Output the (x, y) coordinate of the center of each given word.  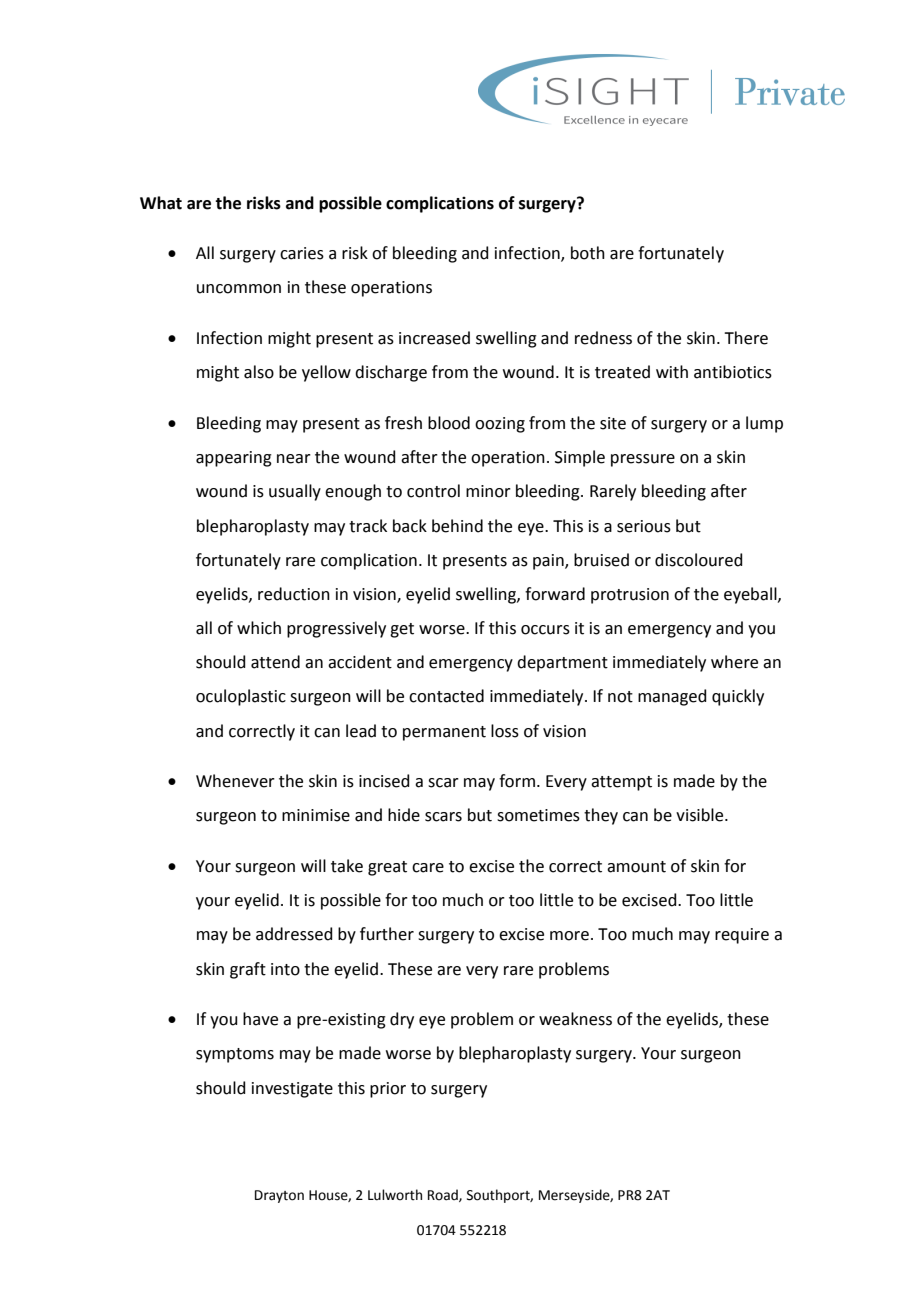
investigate (292, 1090)
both (588, 253)
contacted (446, 696)
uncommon (239, 289)
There (746, 338)
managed (672, 697)
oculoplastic (241, 697)
